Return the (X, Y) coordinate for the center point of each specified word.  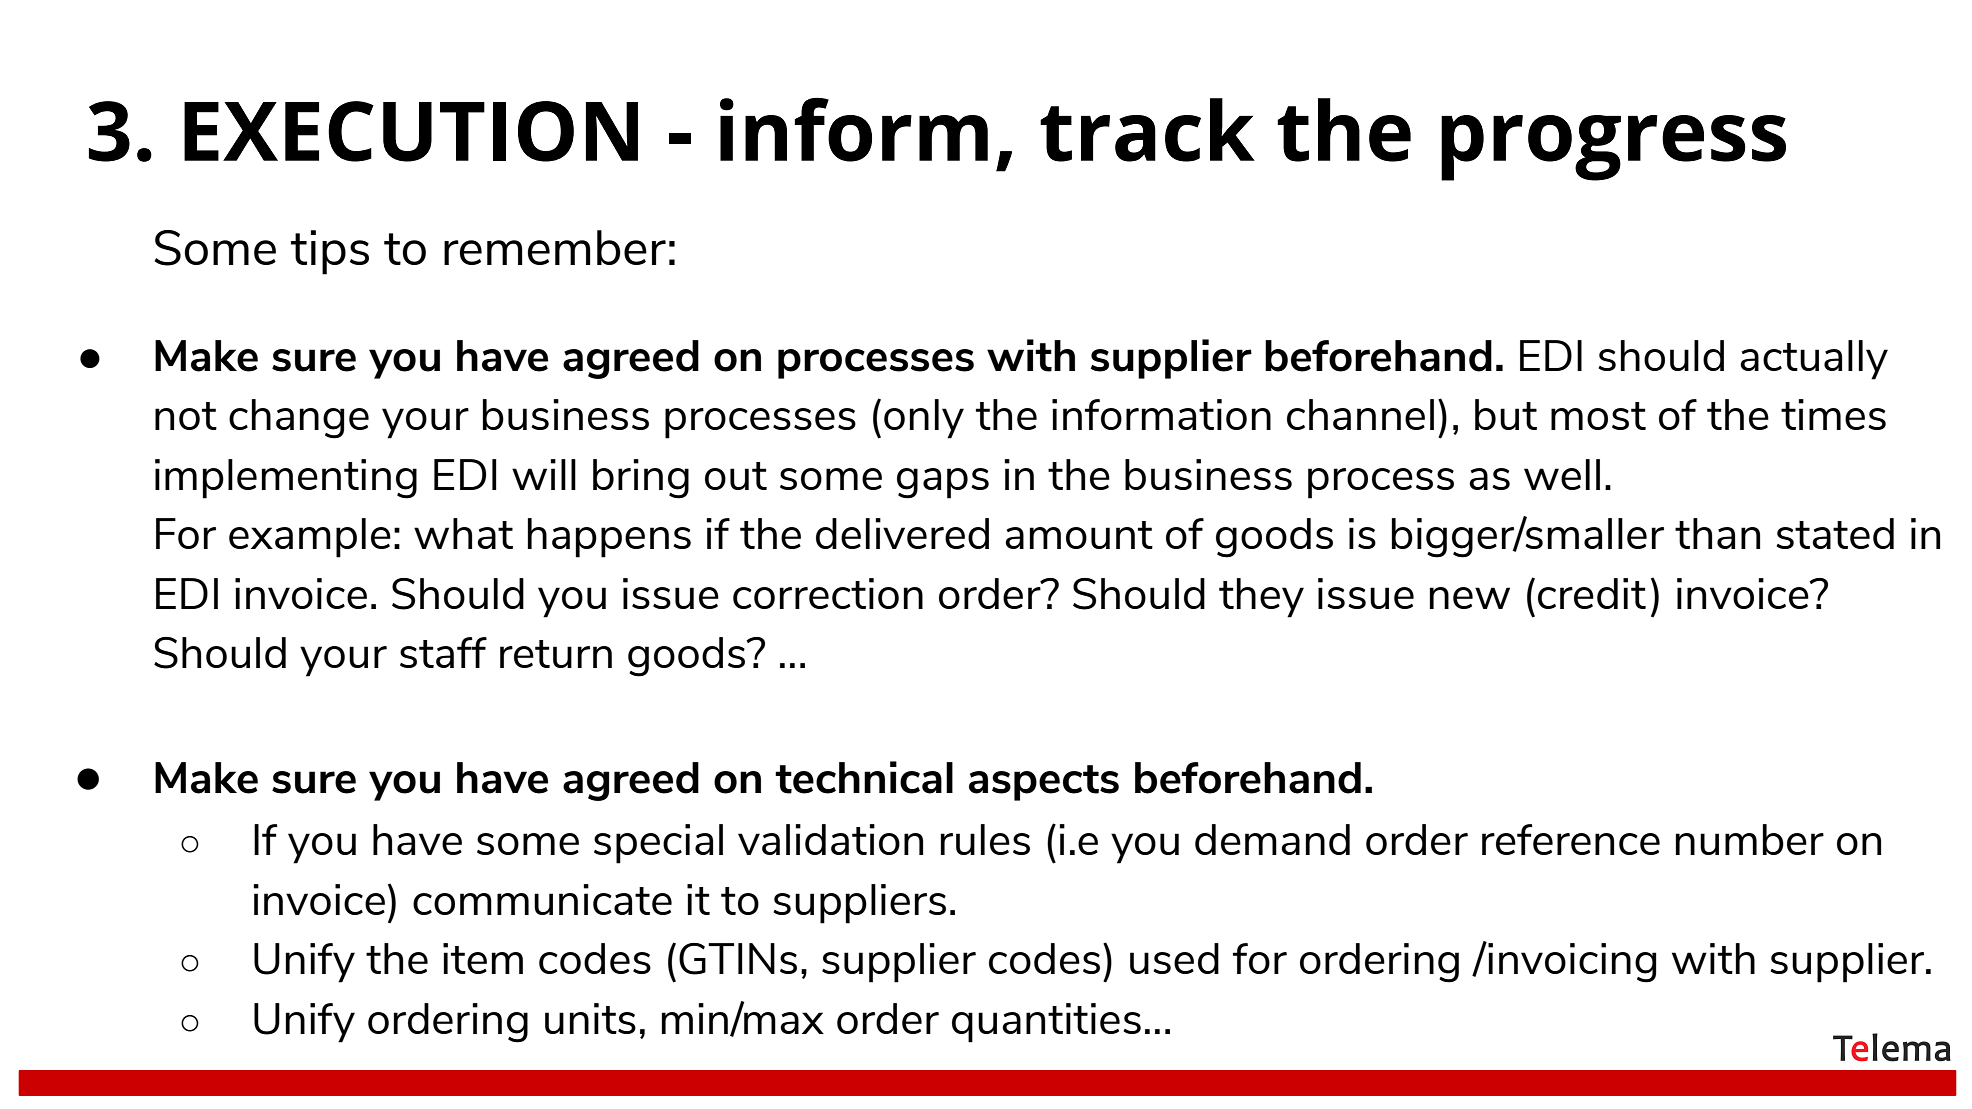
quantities (1046, 1023)
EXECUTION (411, 131)
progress (1613, 148)
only (924, 419)
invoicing (1571, 962)
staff (443, 652)
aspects (1044, 783)
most (1598, 416)
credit (1592, 593)
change (299, 419)
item (483, 958)
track (1147, 130)
